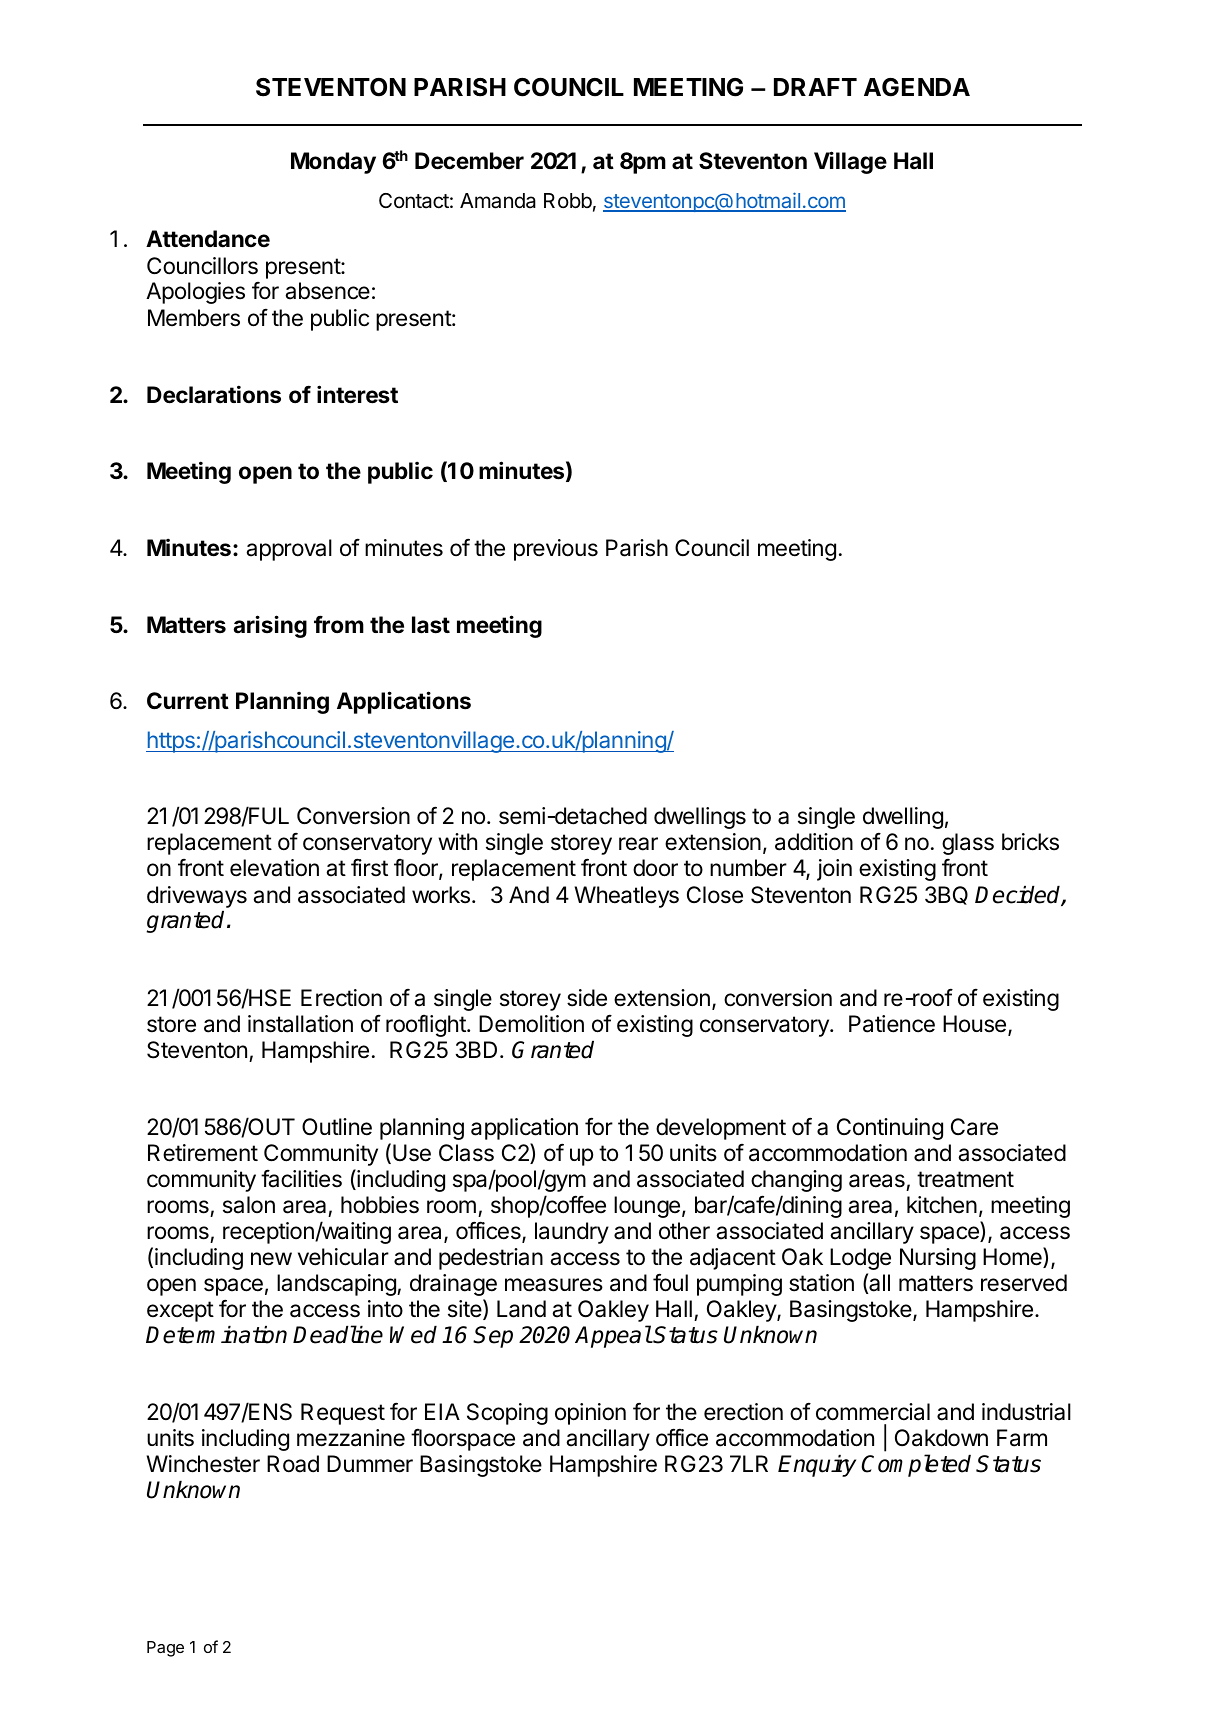  I want to click on previous, so click(556, 550).
